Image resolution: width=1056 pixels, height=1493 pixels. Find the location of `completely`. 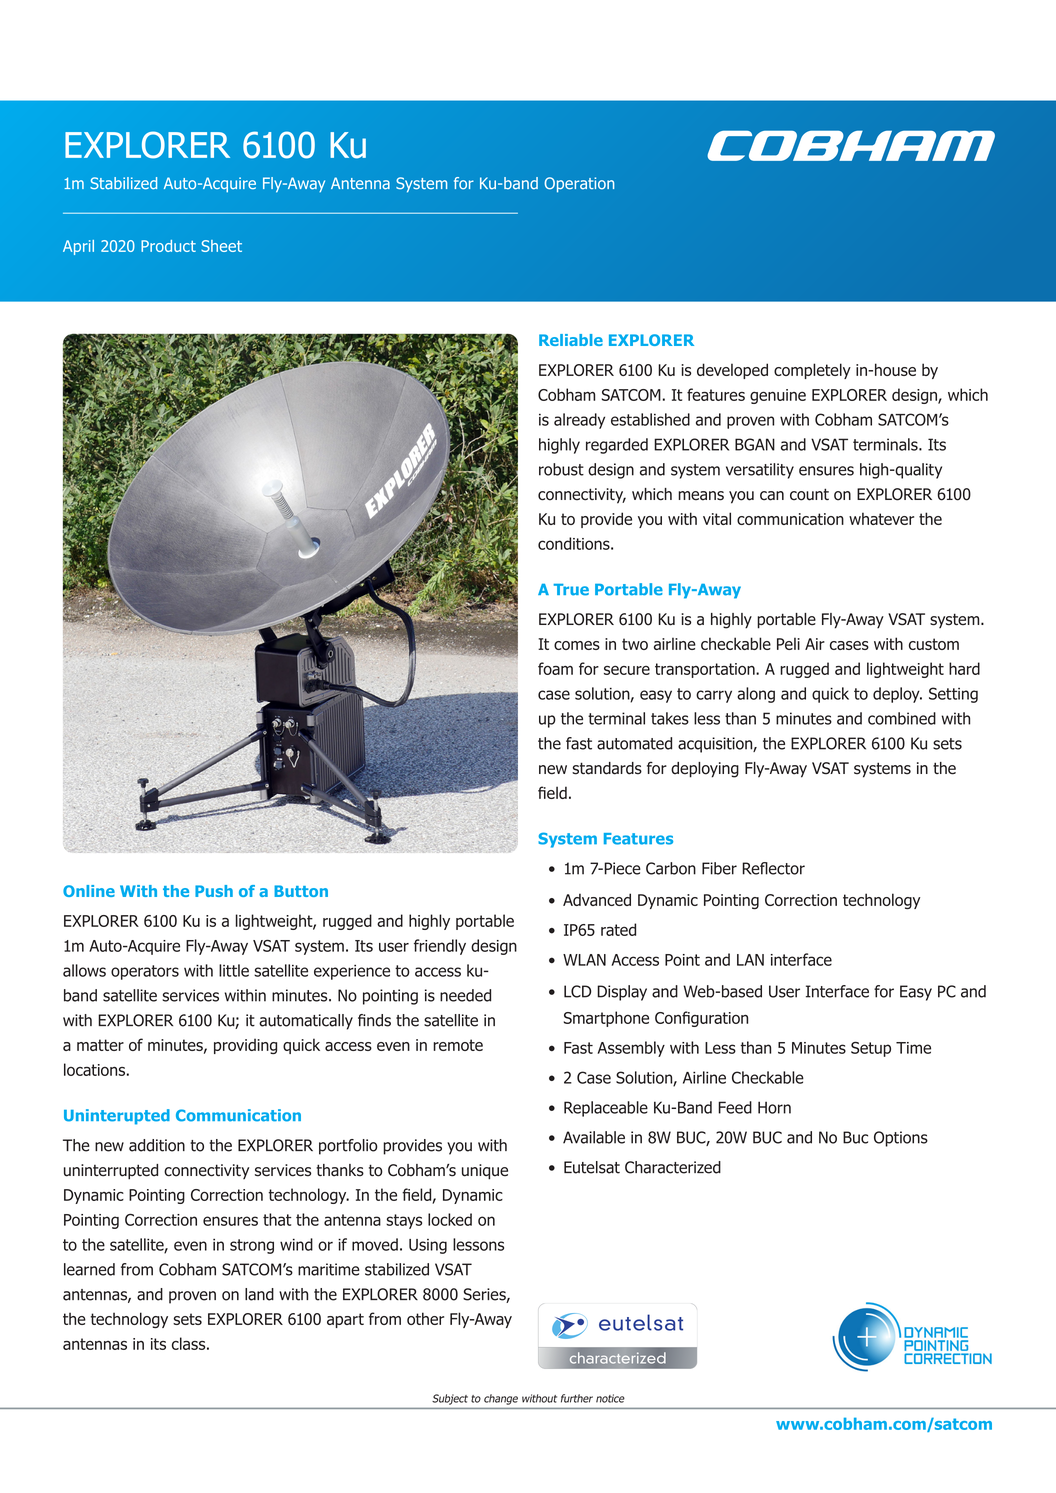

completely is located at coordinates (812, 371).
